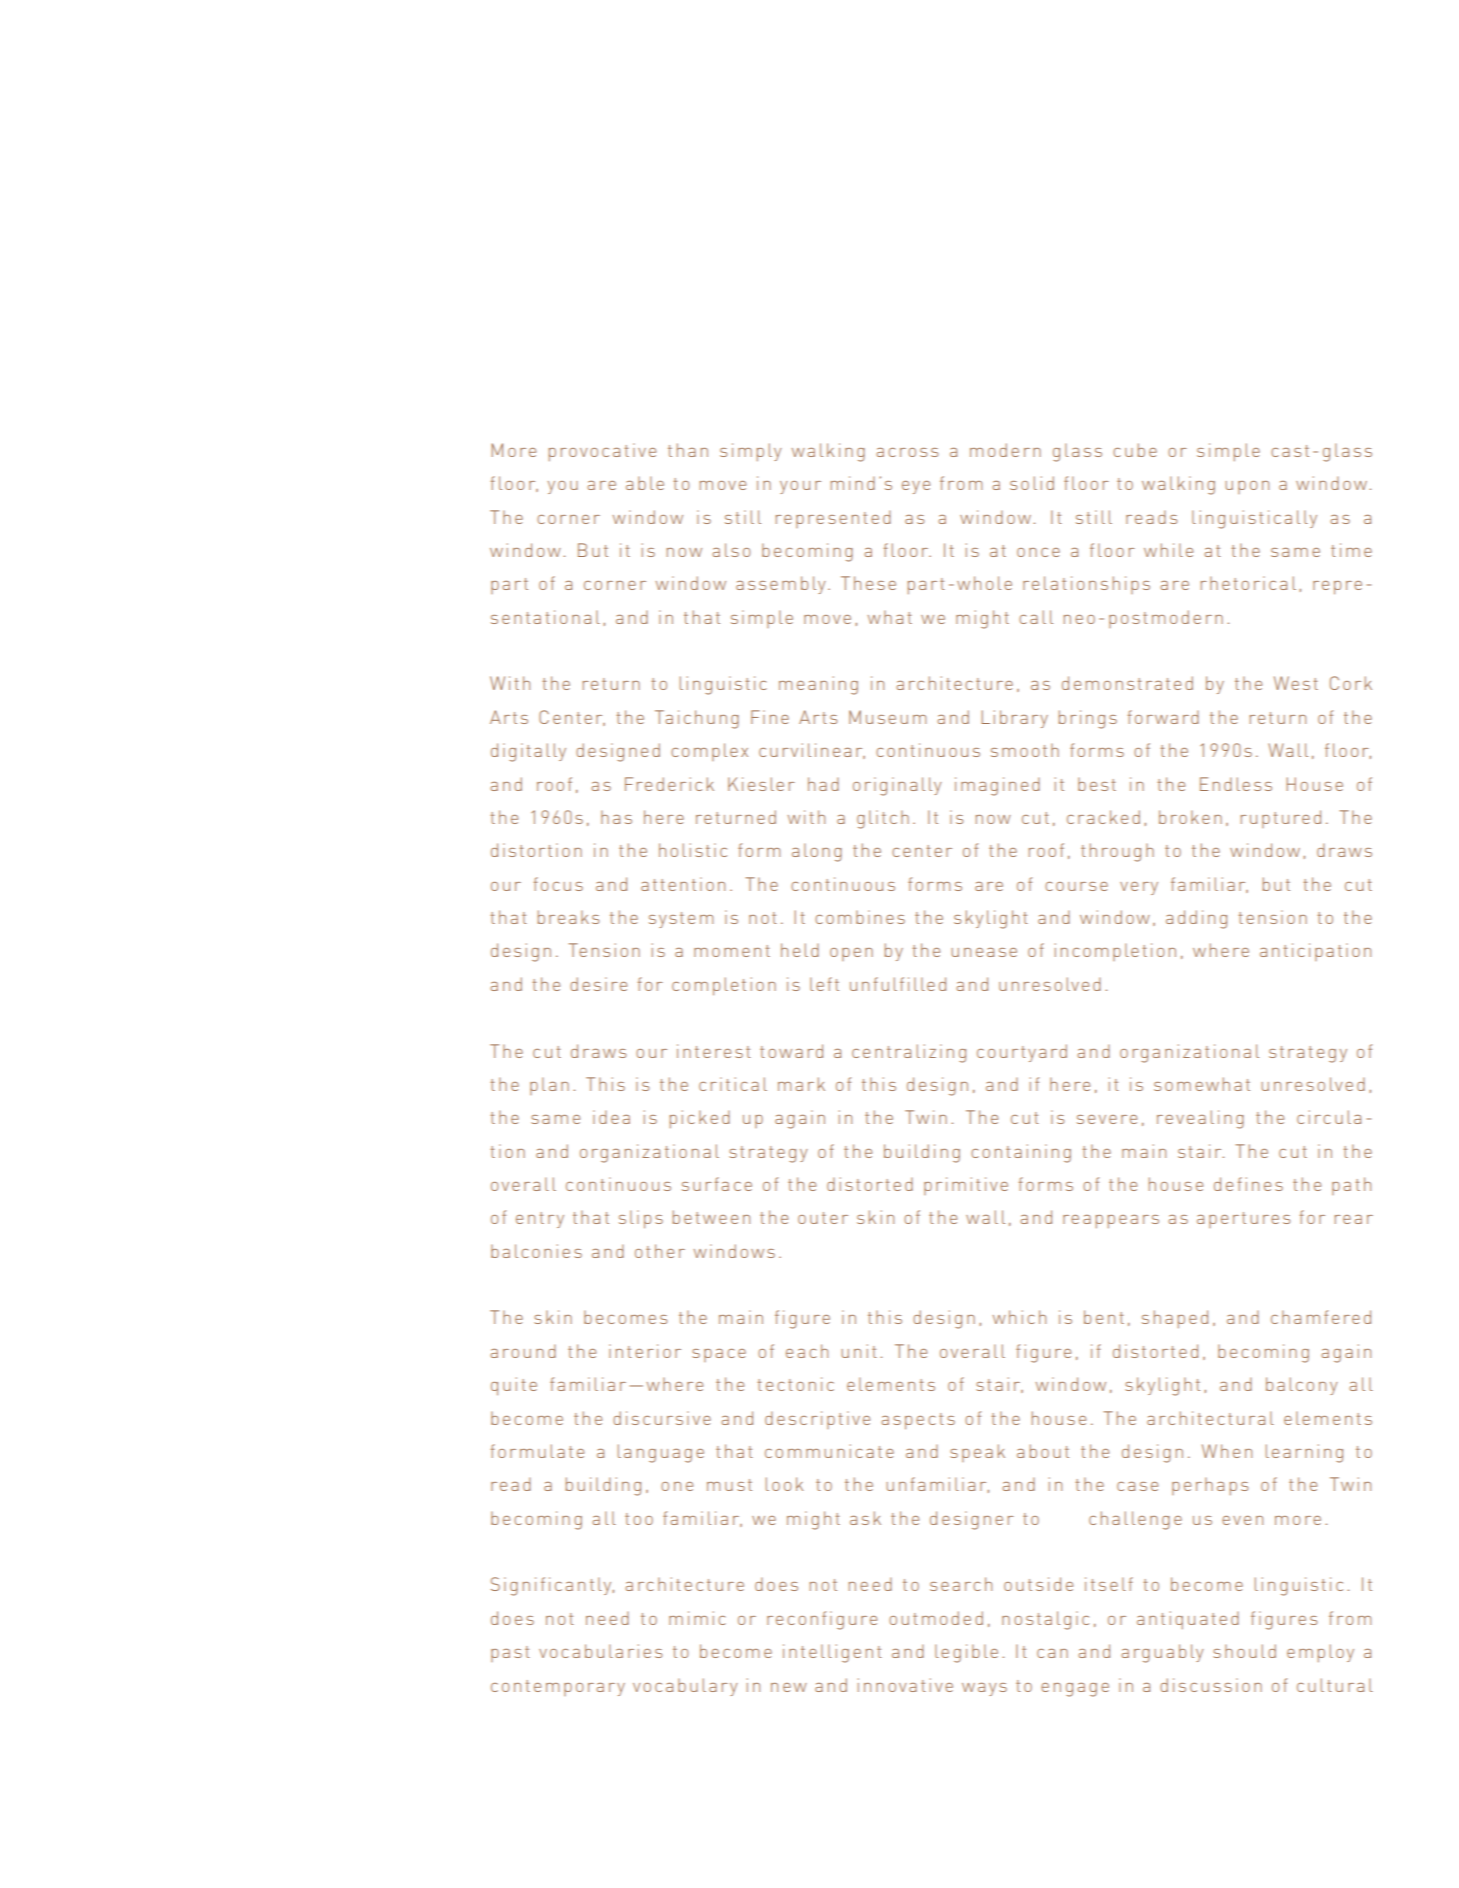  I want to click on idea, so click(611, 1117).
